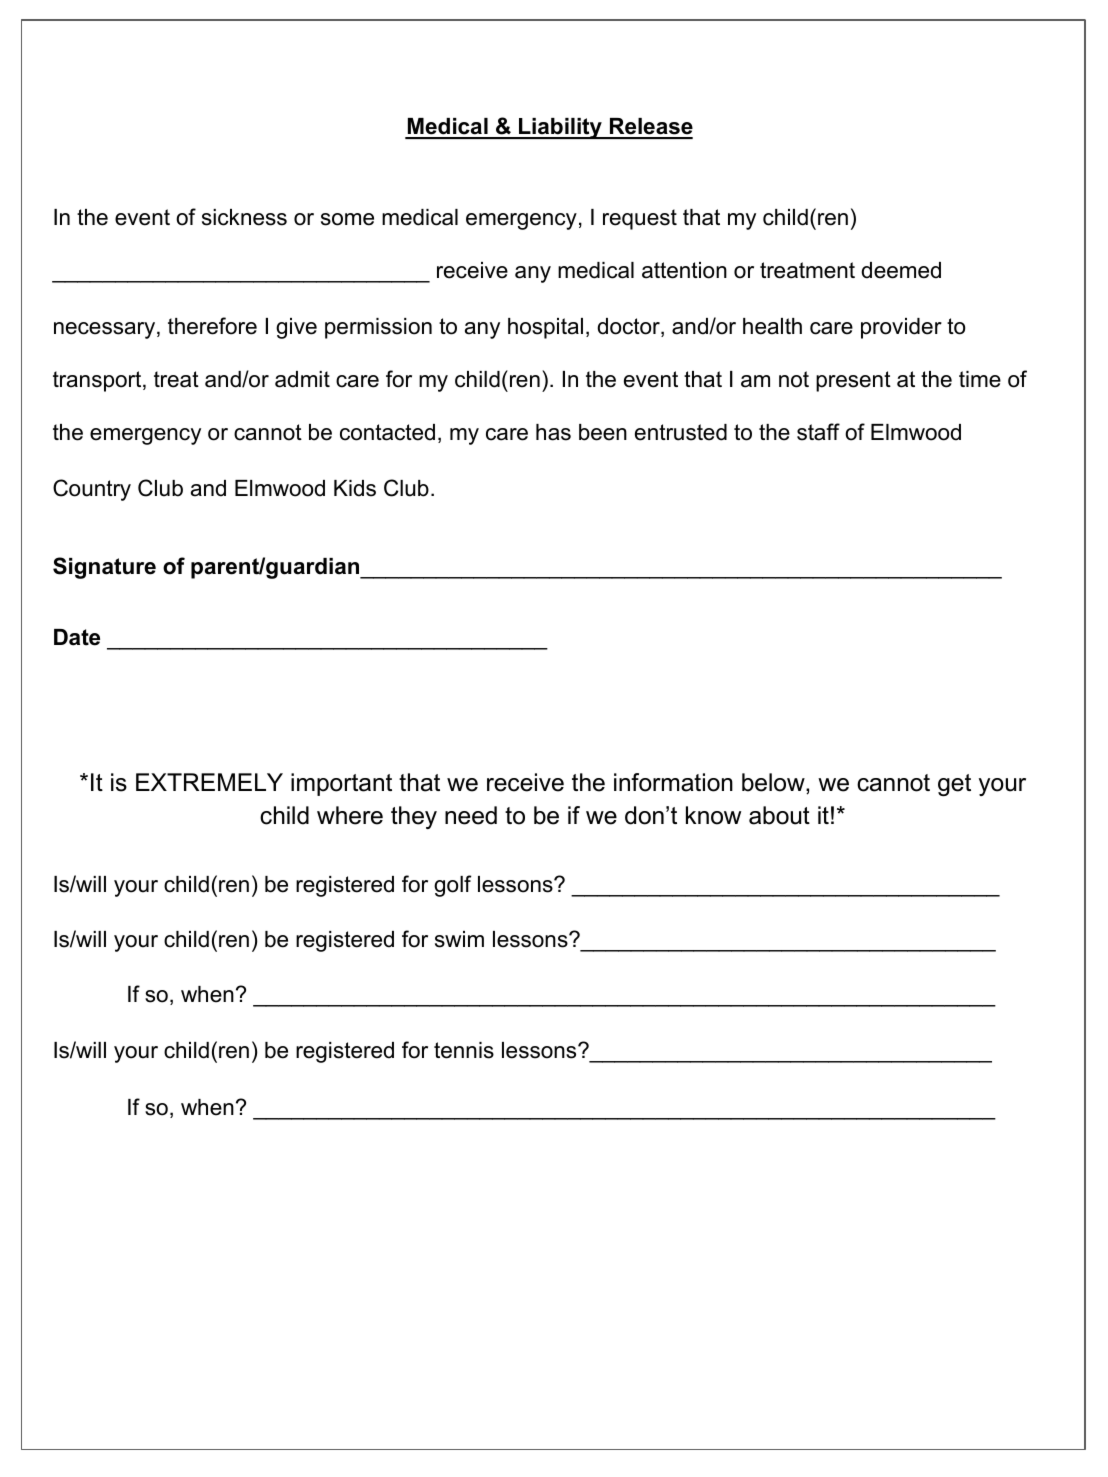 The width and height of the screenshot is (1108, 1477). Describe the element at coordinates (77, 637) in the screenshot. I see `Date` at that location.
